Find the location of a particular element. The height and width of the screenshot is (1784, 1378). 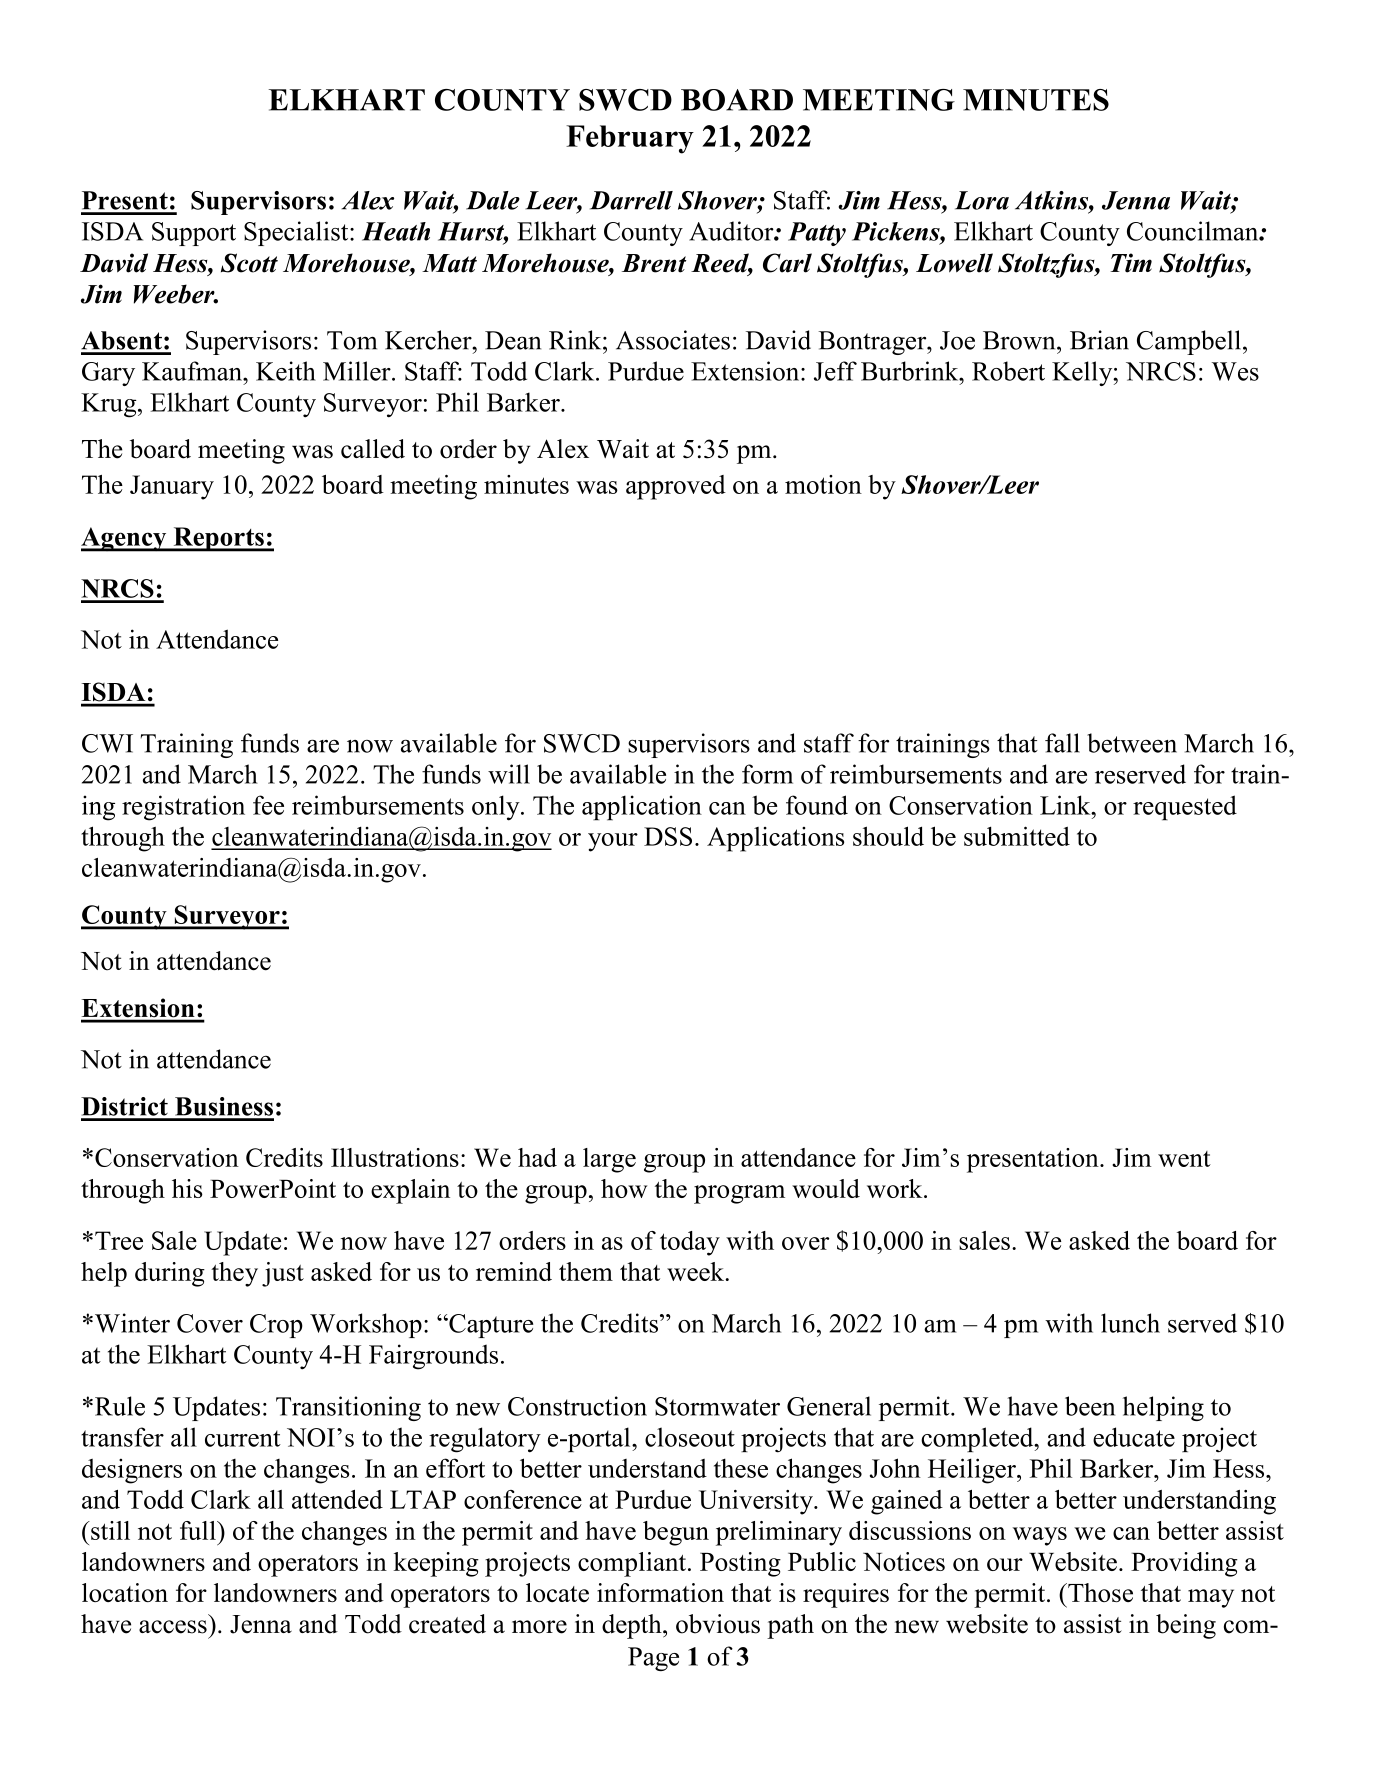

depth is located at coordinates (633, 1626).
